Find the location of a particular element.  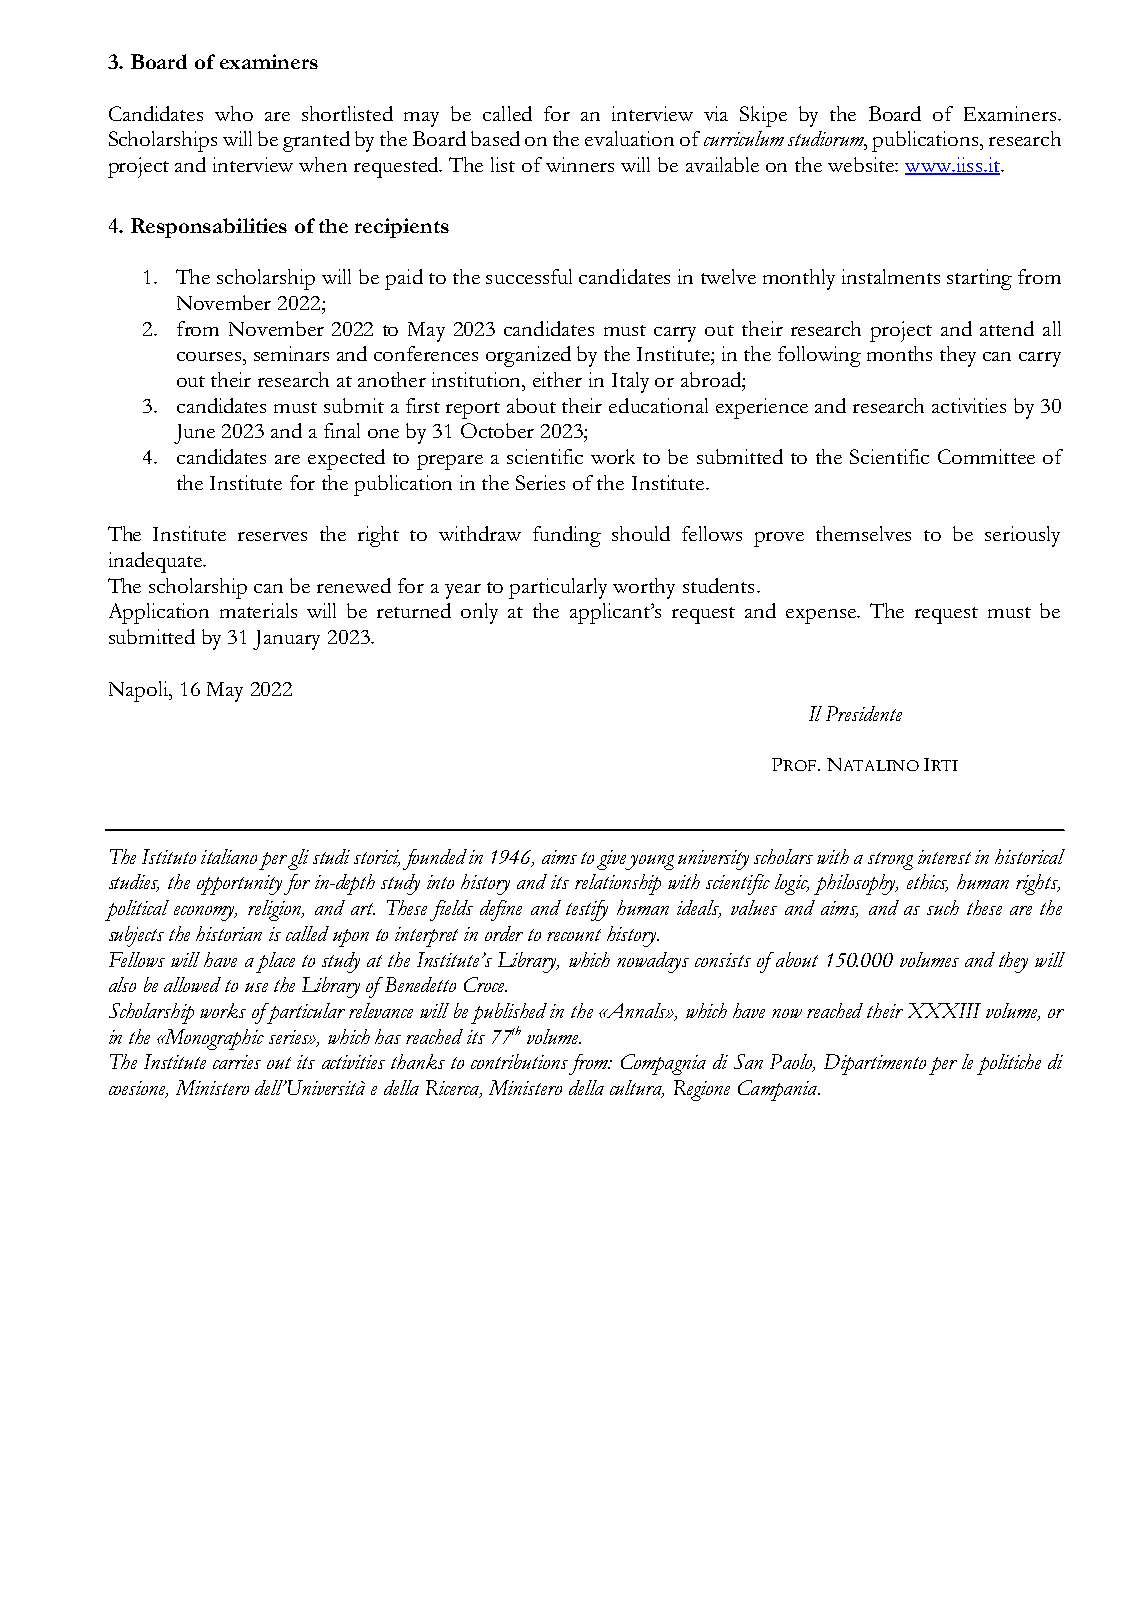

contributions is located at coordinates (519, 1061).
